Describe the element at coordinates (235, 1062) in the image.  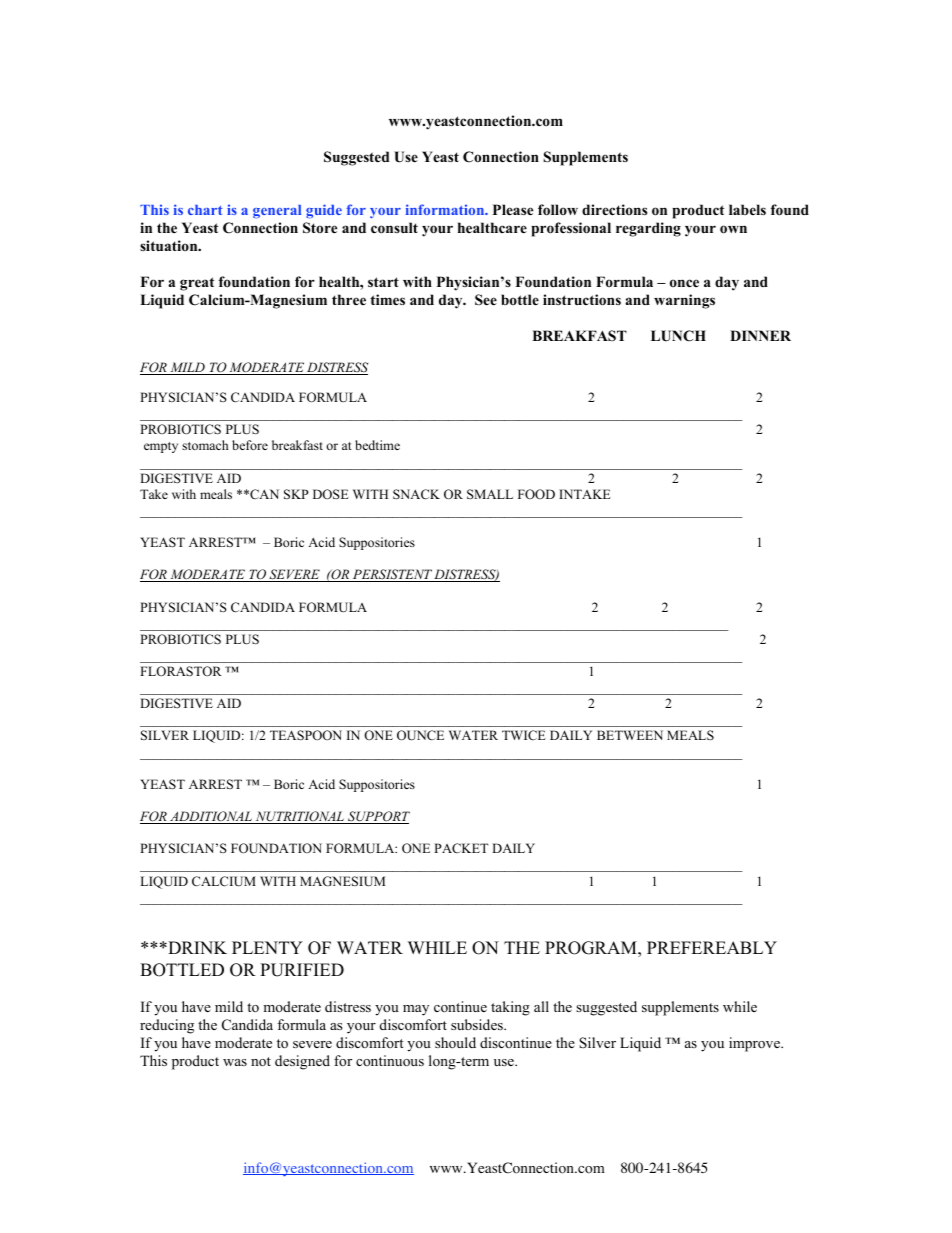
I see `was` at that location.
